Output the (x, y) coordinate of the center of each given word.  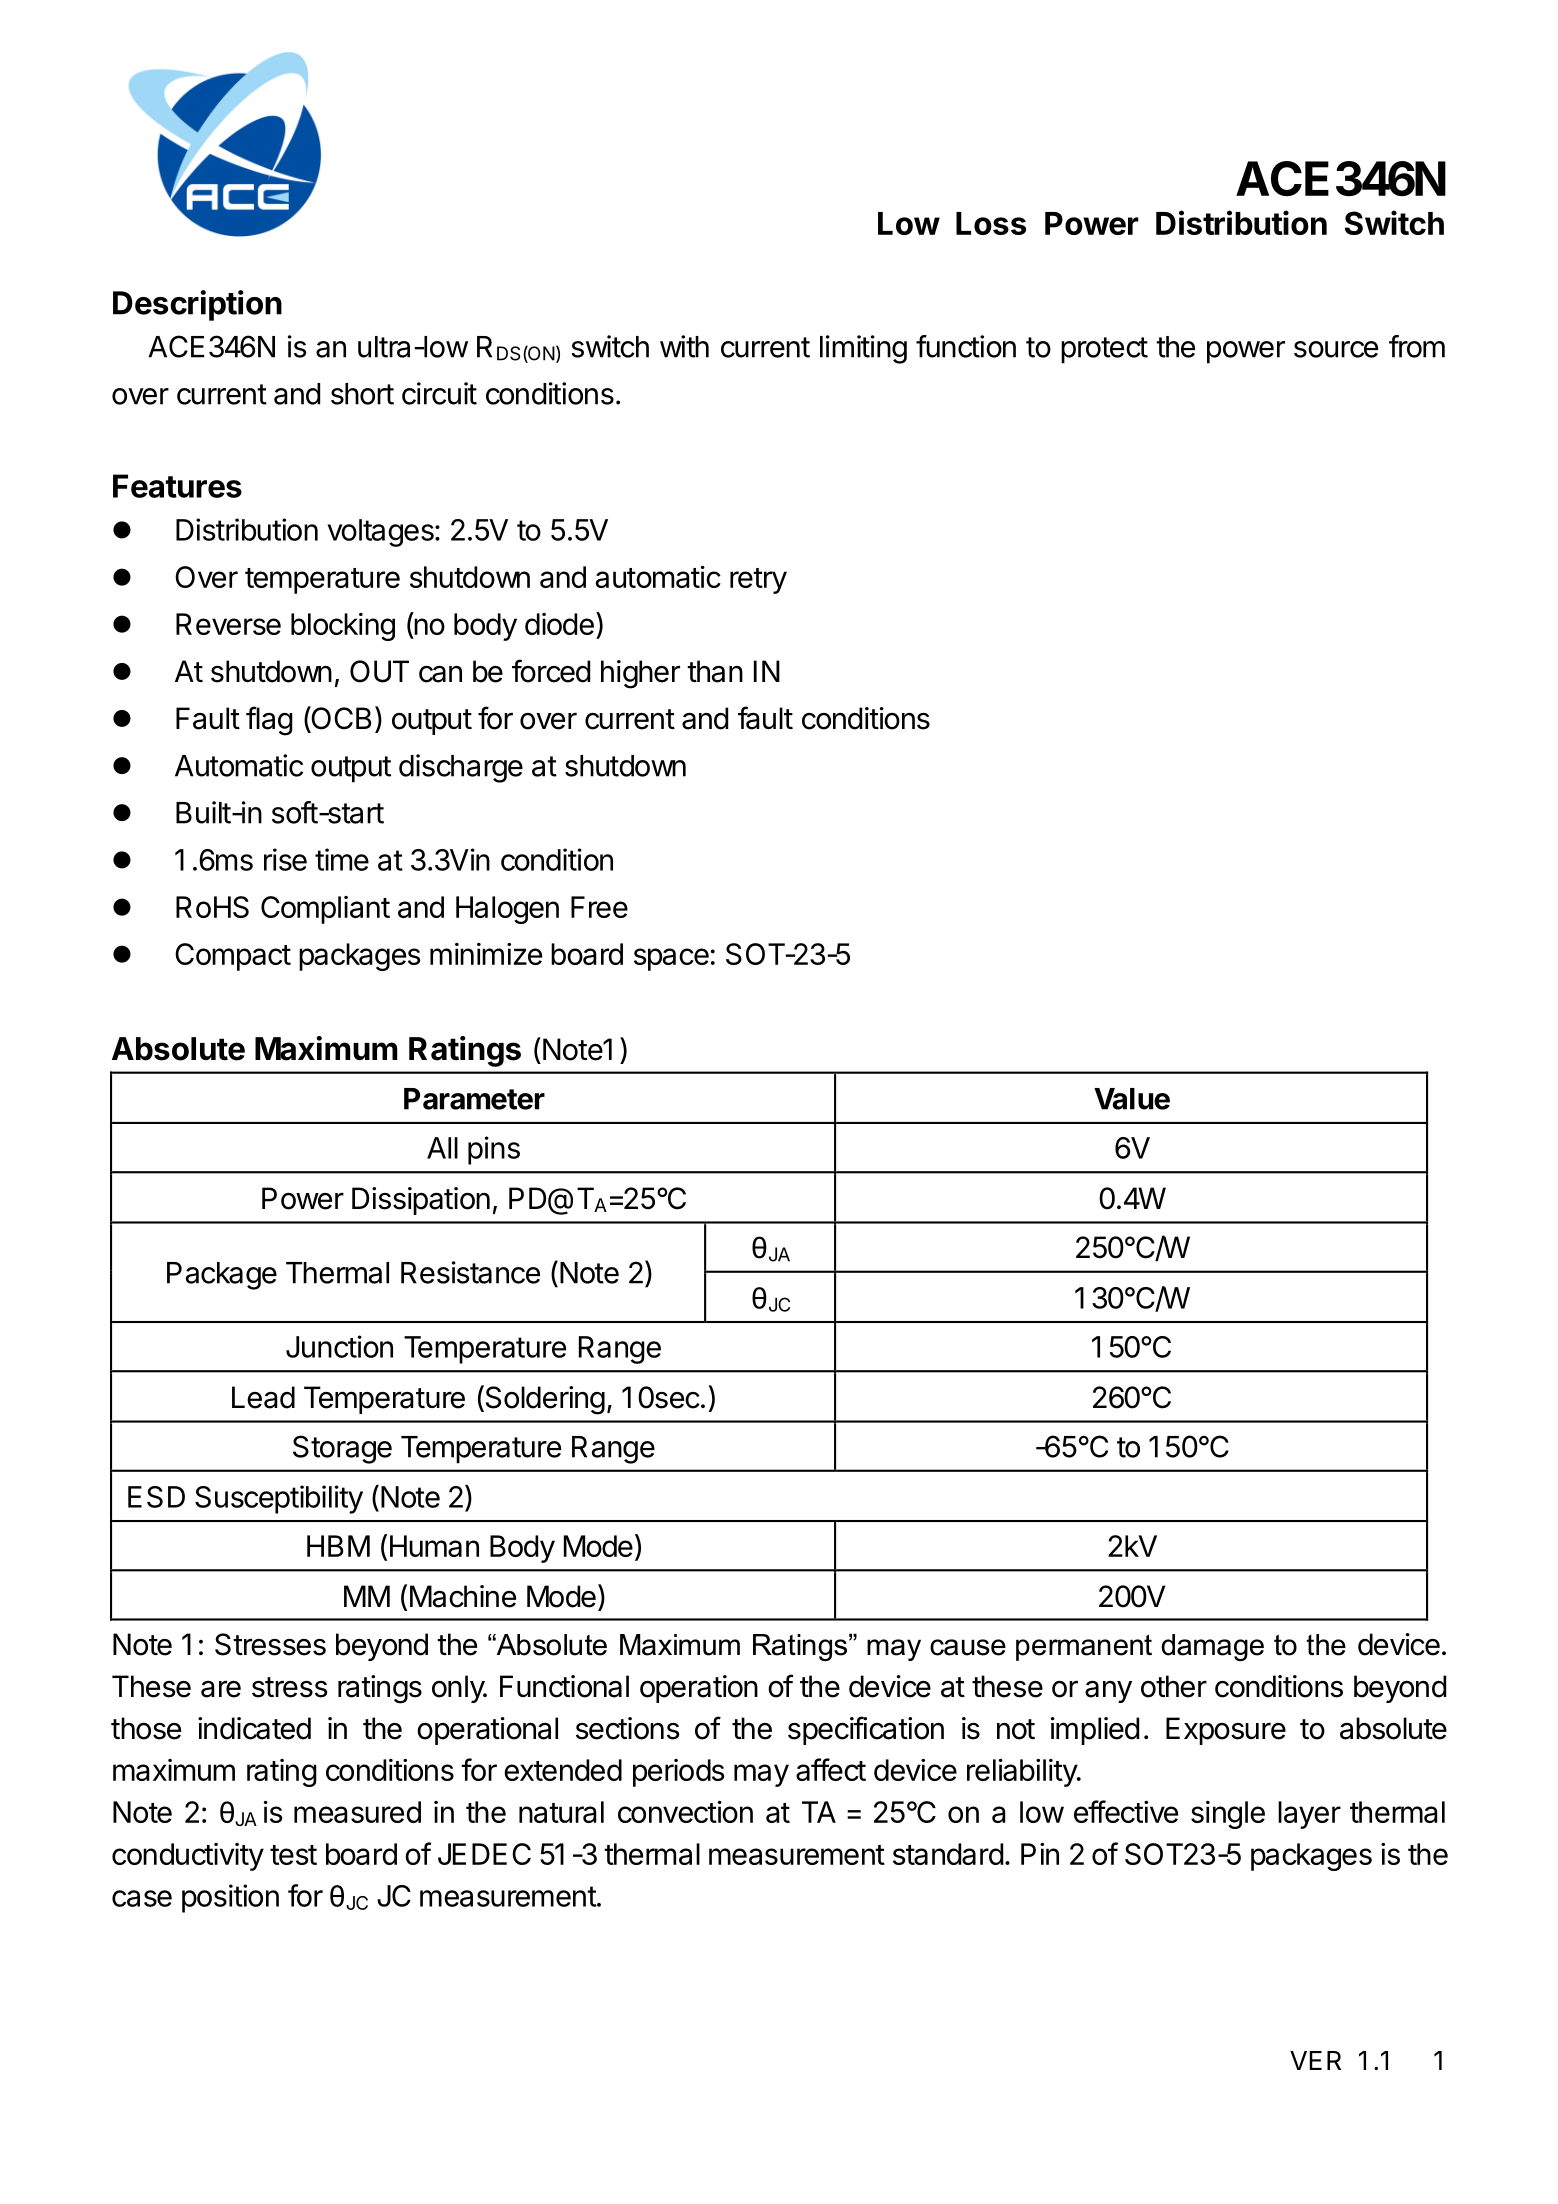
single (1228, 1815)
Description (197, 305)
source (1336, 349)
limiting (863, 349)
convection (685, 1812)
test (293, 1855)
